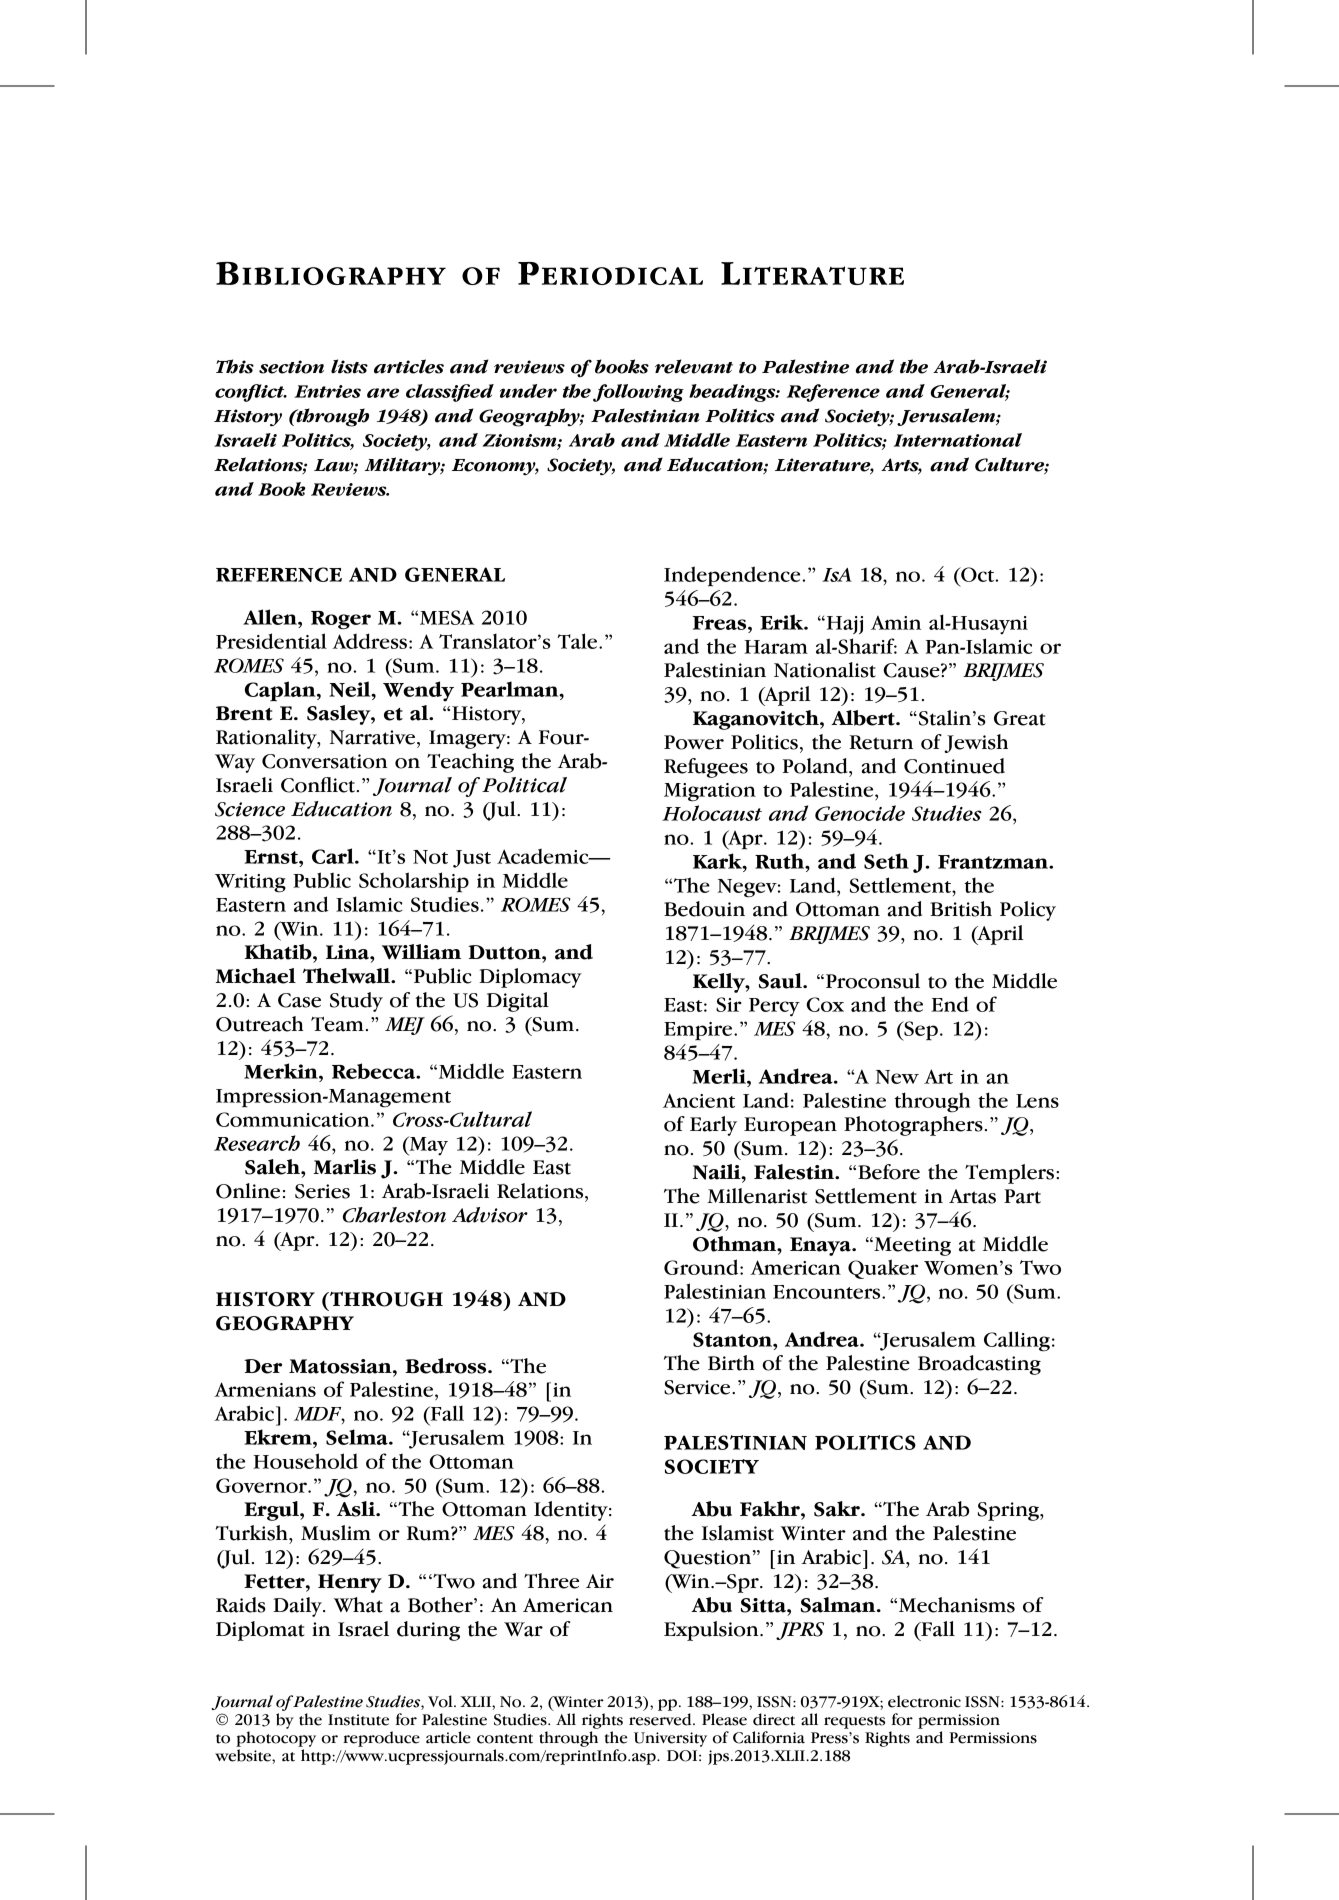 This screenshot has width=1339, height=1900. What do you see at coordinates (661, 1719) in the screenshot?
I see `reserved` at bounding box center [661, 1719].
